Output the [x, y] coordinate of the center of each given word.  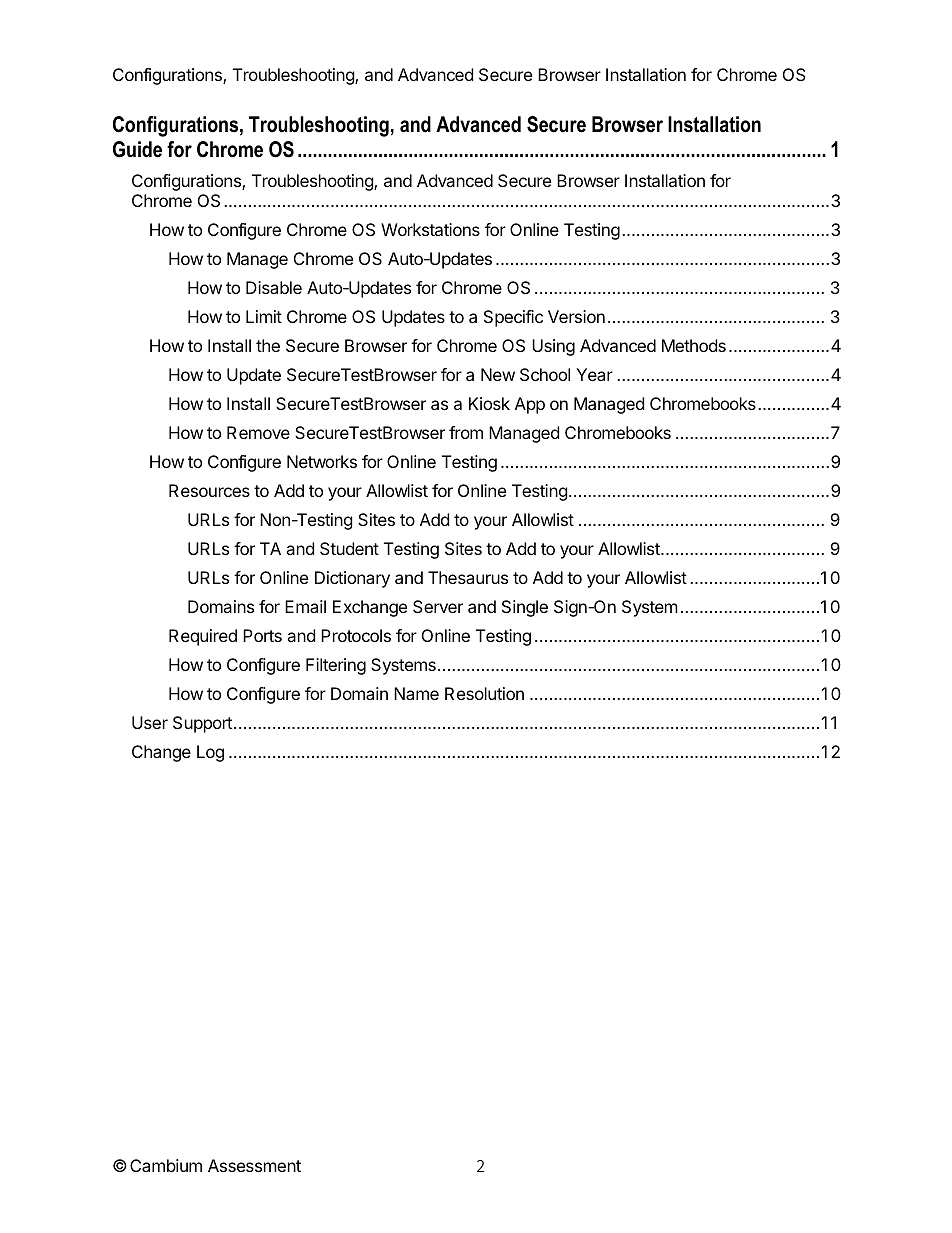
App [530, 405]
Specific [513, 318]
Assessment [254, 1165]
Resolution [484, 693]
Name [416, 693]
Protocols [356, 635]
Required [203, 637]
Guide [137, 149]
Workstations [430, 229]
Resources [209, 490]
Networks [322, 461]
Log [210, 753]
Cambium [166, 1165]
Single [525, 608]
